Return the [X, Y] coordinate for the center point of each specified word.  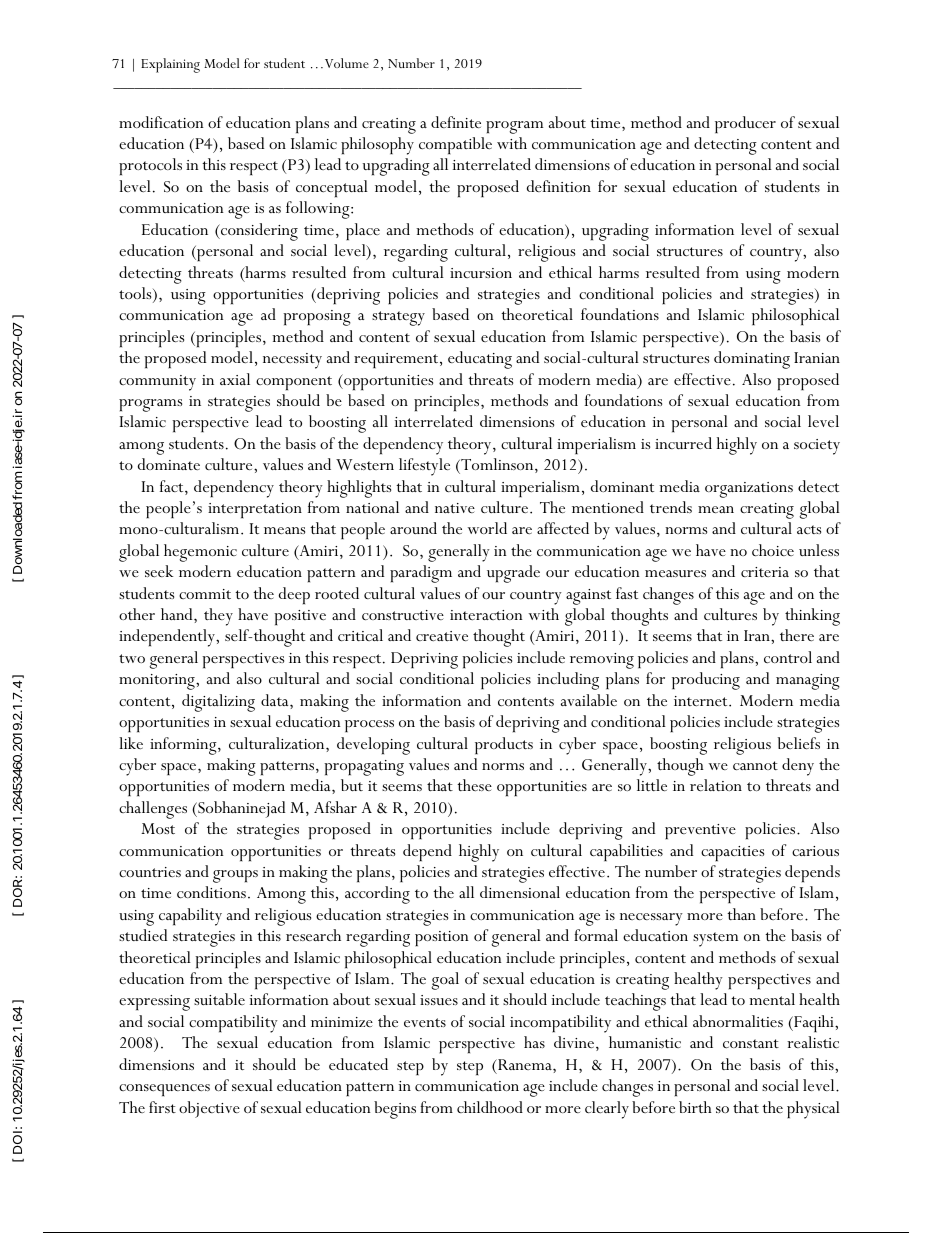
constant [751, 1043]
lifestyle [424, 467]
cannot [755, 765]
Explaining [170, 65]
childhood [490, 1107]
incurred [683, 443]
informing [184, 746]
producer [745, 124]
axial [235, 379]
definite [456, 122]
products [504, 745]
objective [209, 1109]
